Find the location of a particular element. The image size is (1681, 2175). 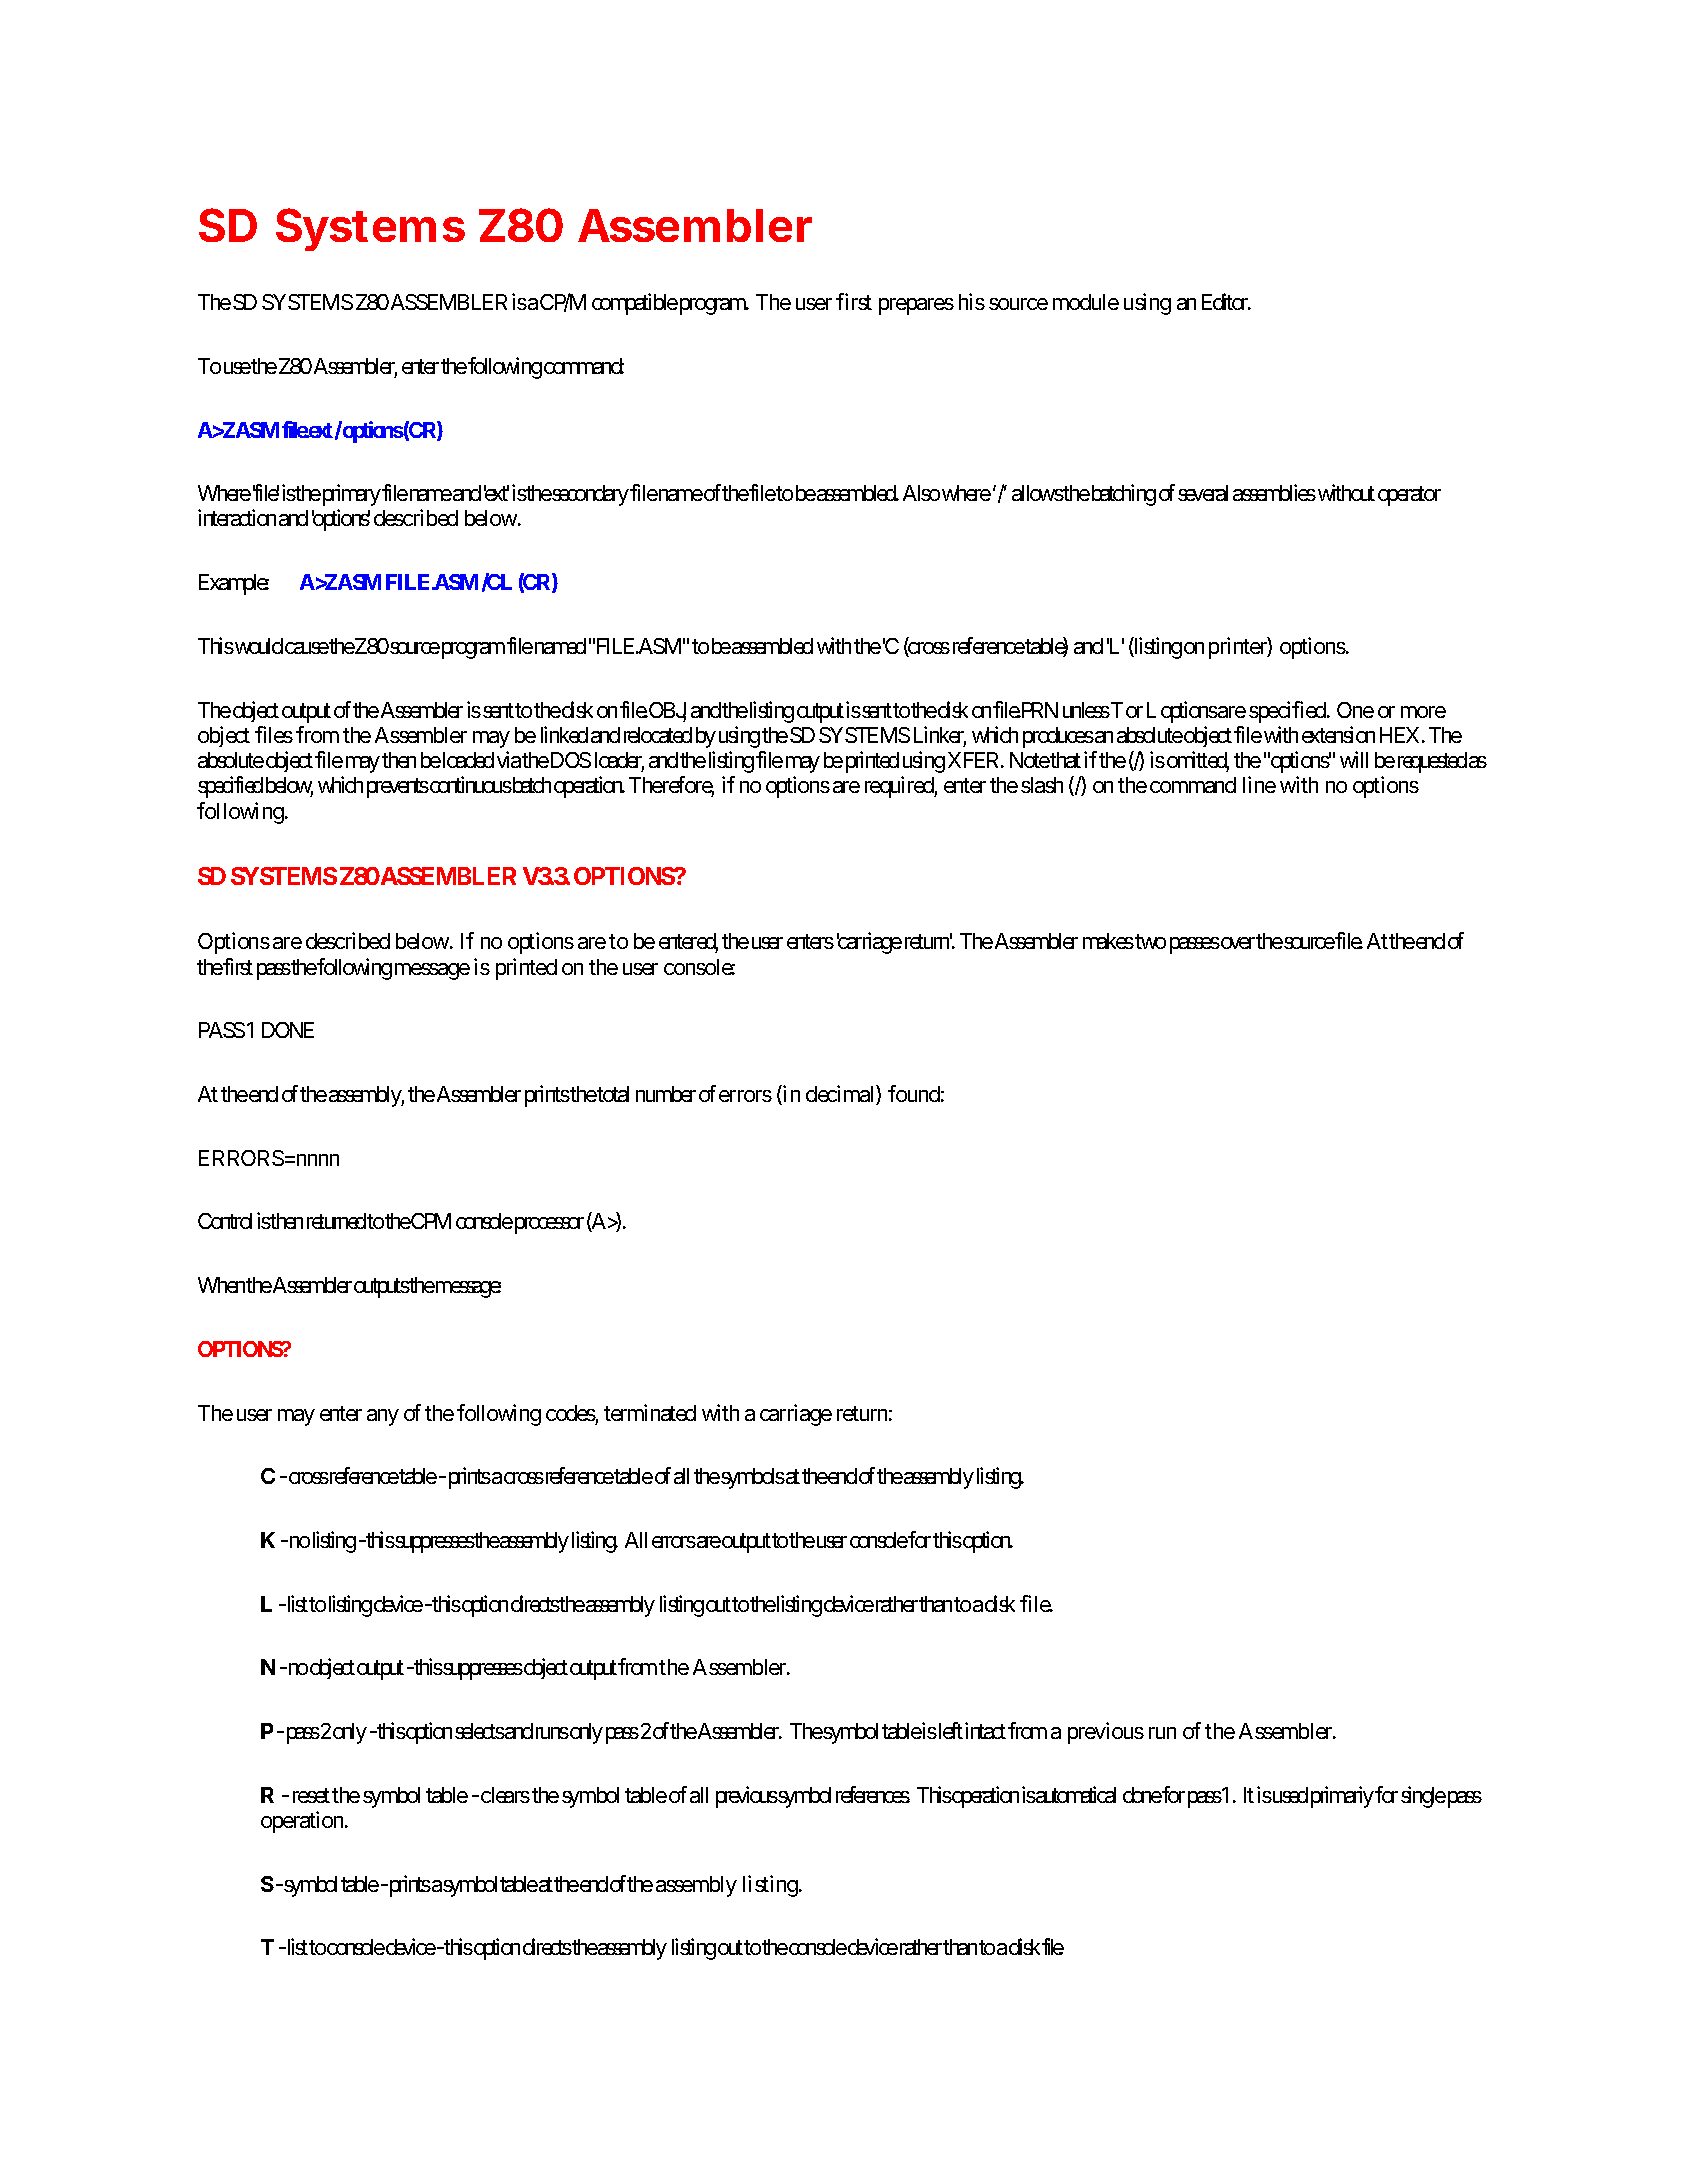

two is located at coordinates (1149, 941).
